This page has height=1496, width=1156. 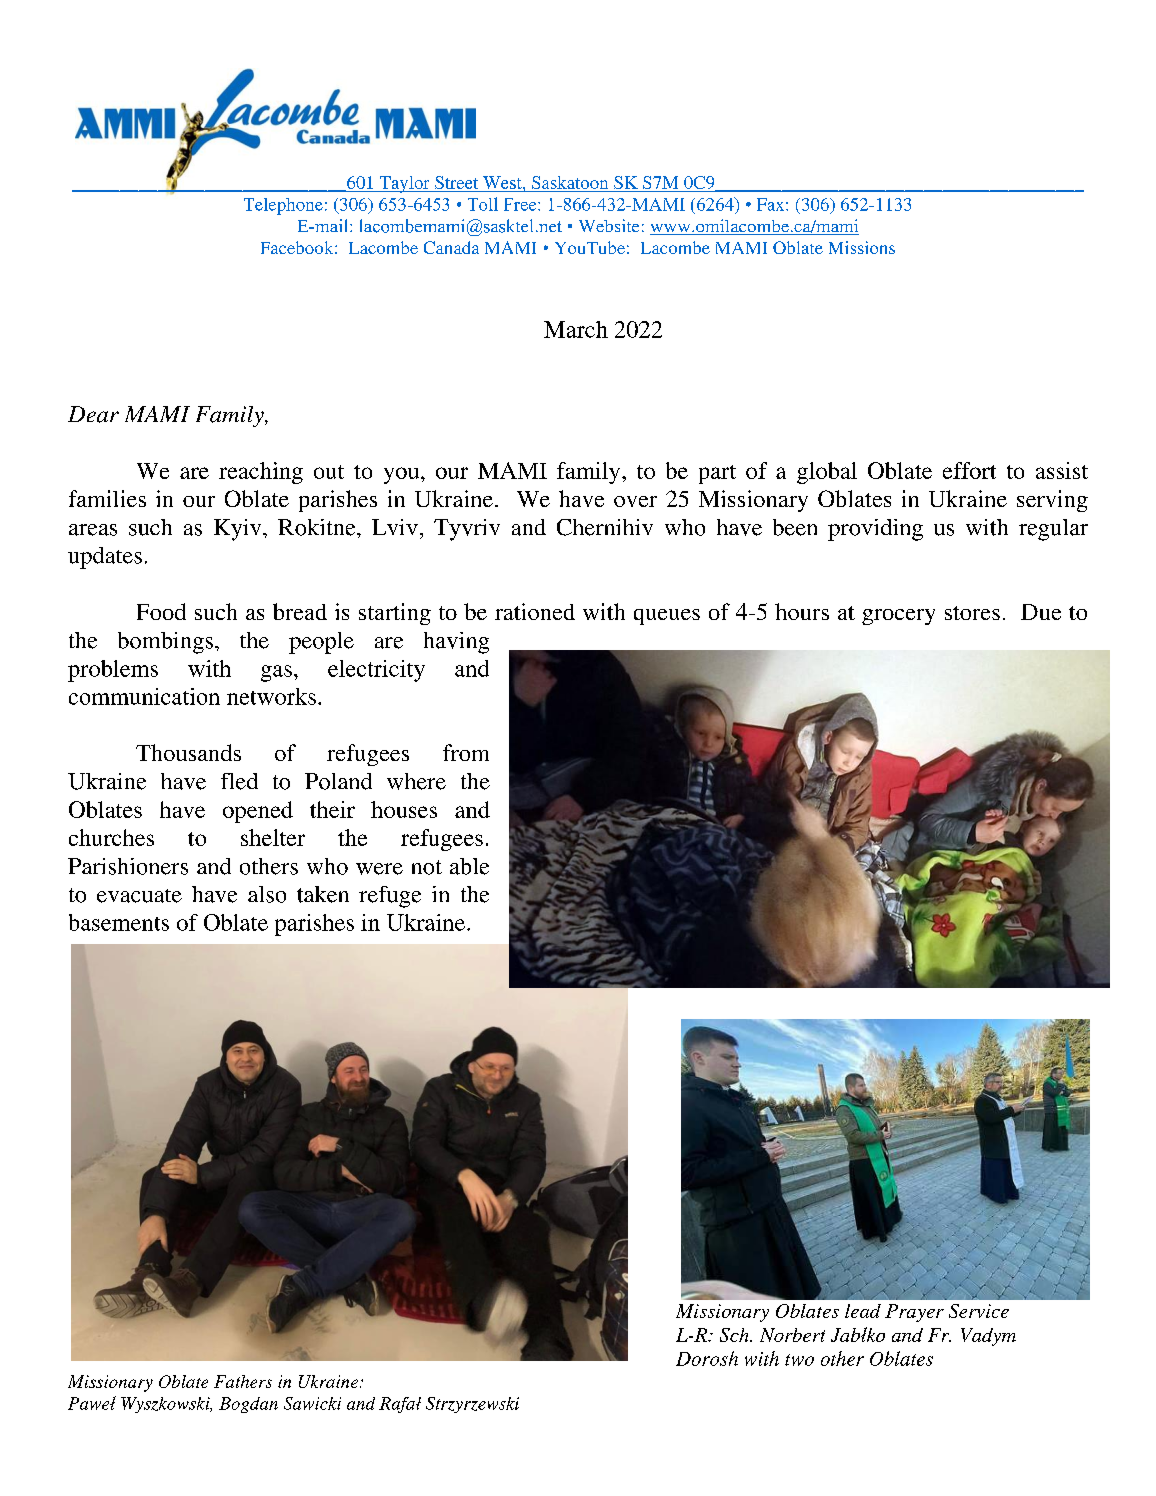 I want to click on able, so click(x=469, y=866).
